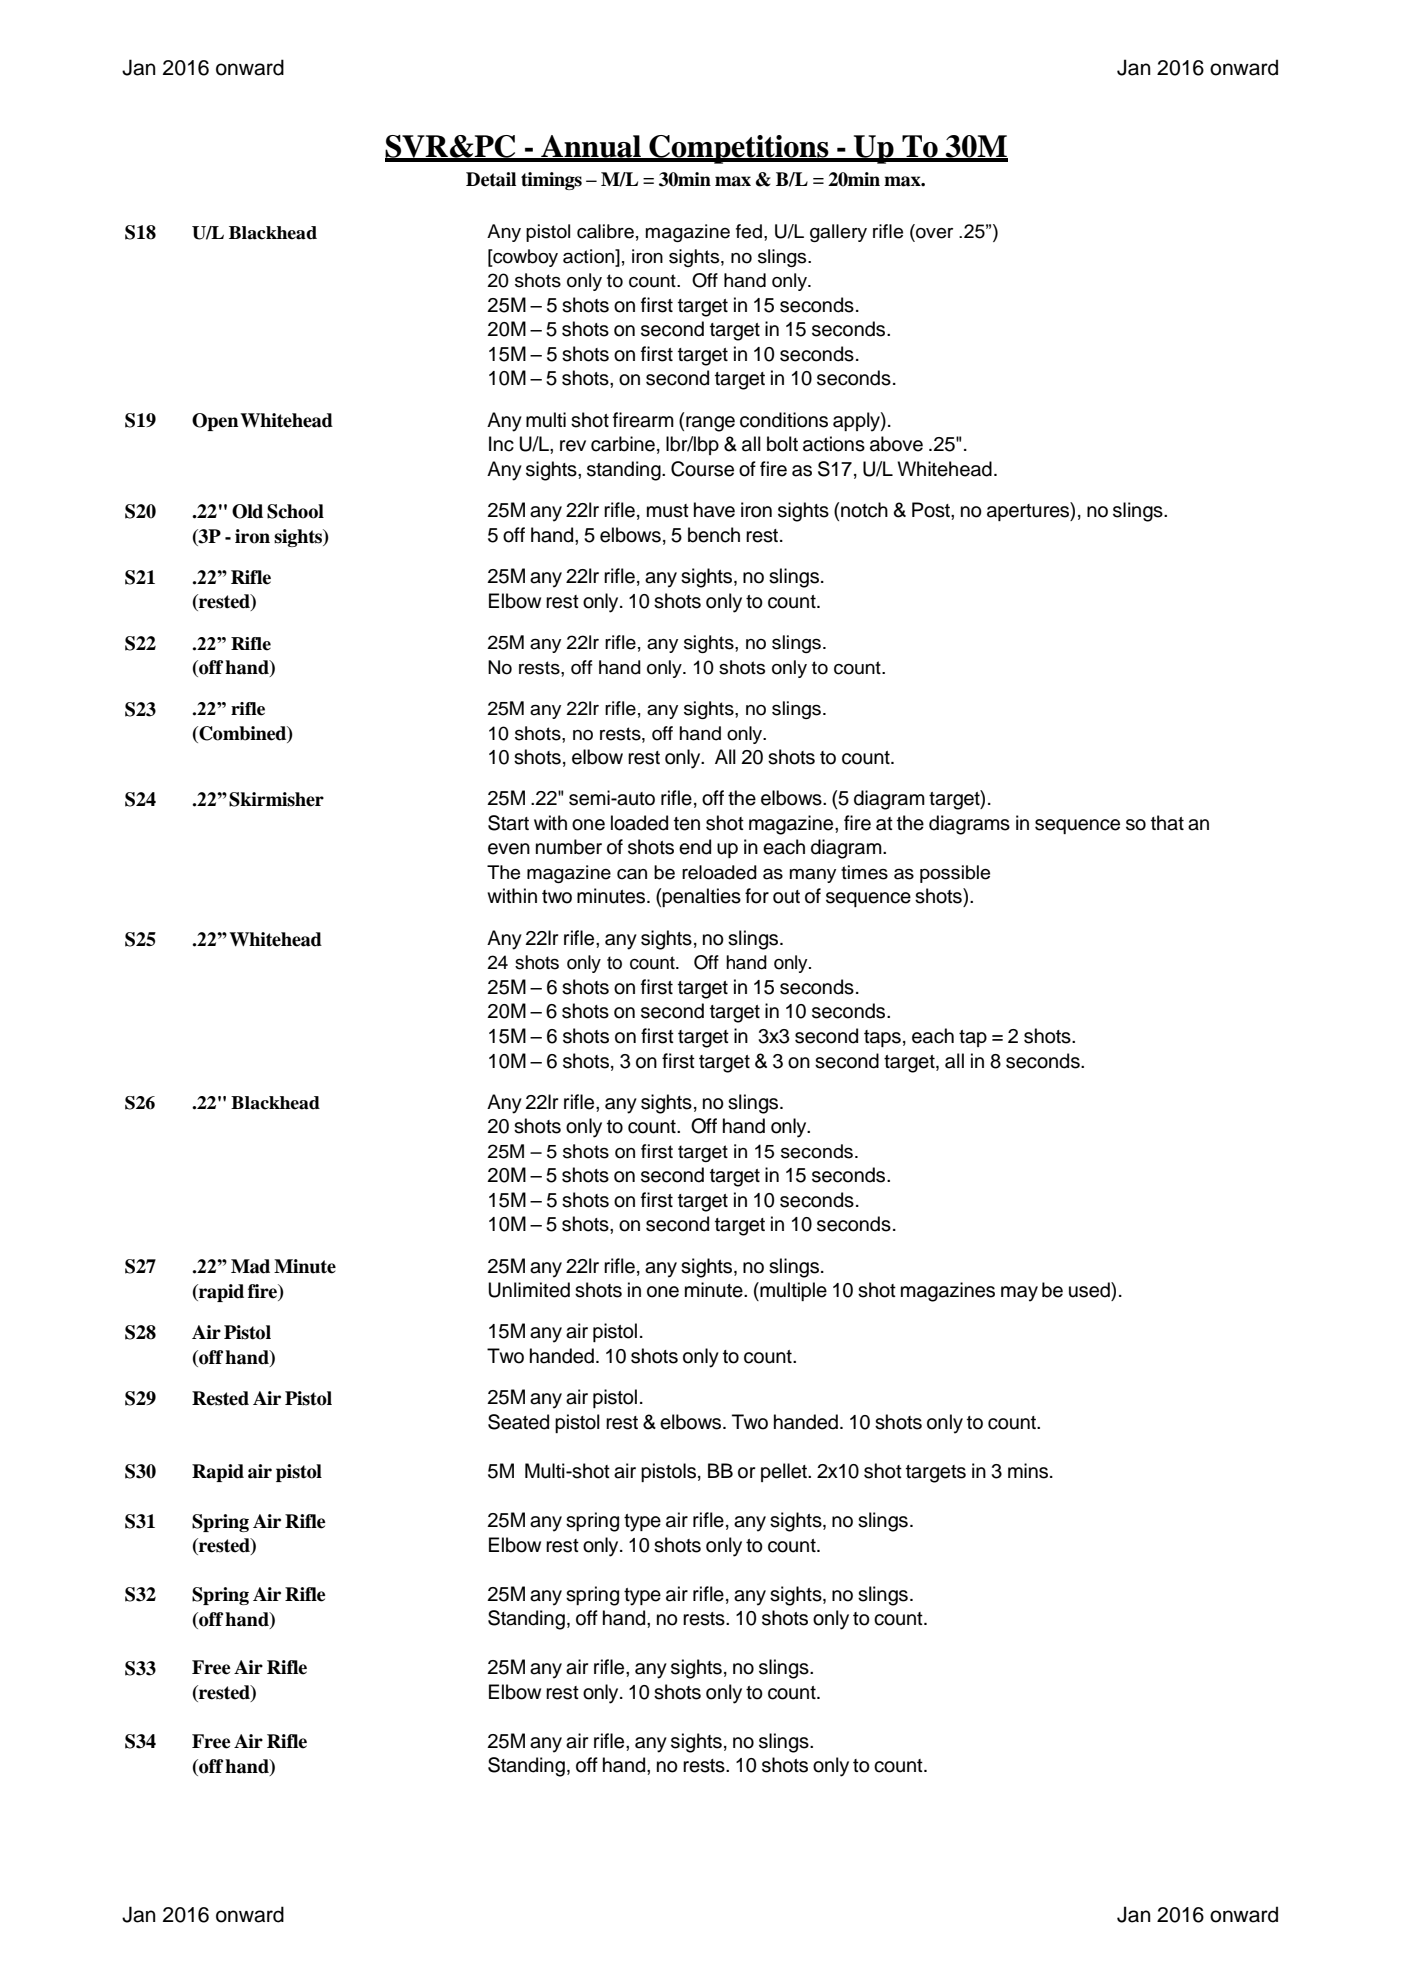 This document has height=1984, width=1403. I want to click on pellet, so click(785, 1472).
